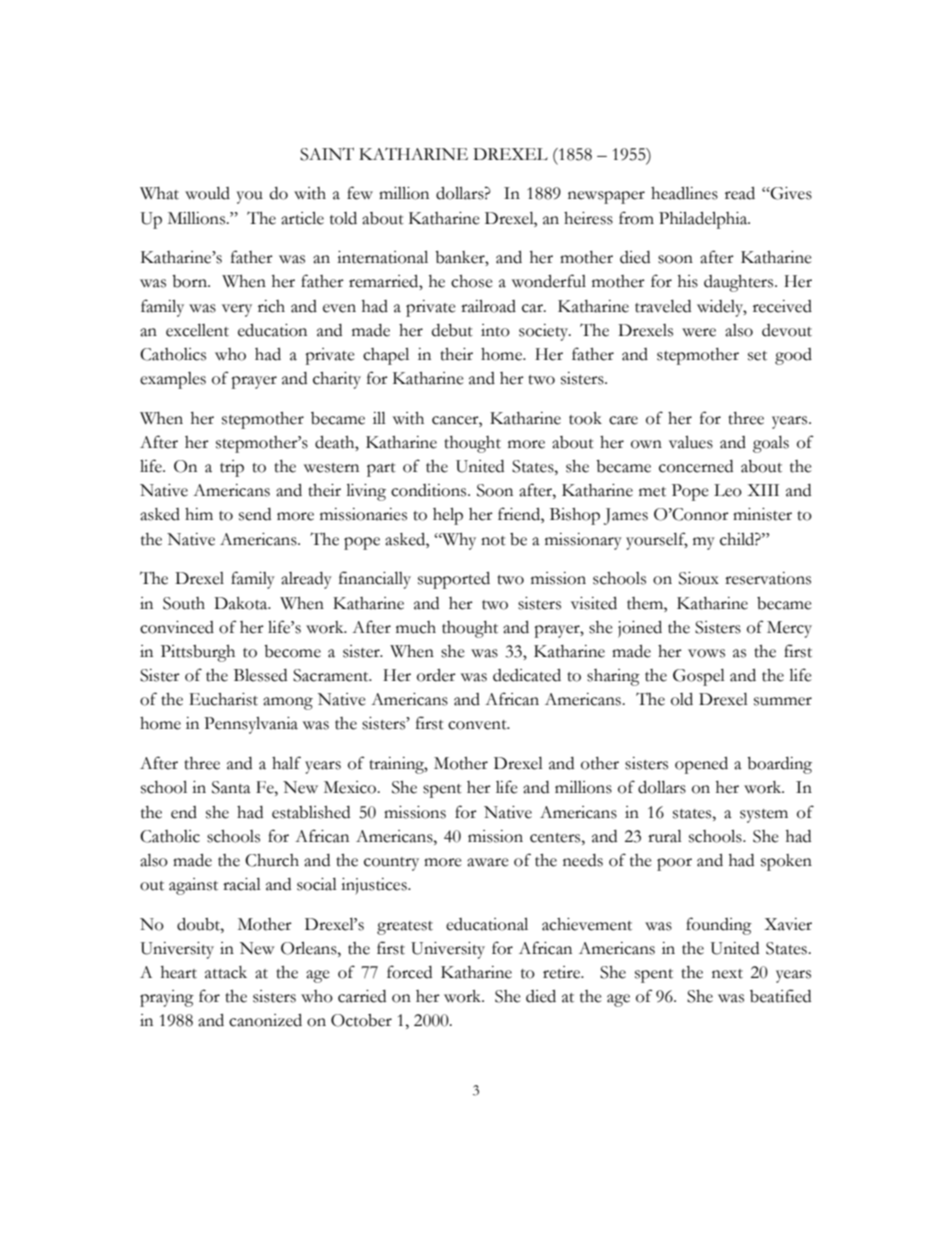 The image size is (952, 1233). Describe the element at coordinates (684, 193) in the image. I see `headlines` at that location.
